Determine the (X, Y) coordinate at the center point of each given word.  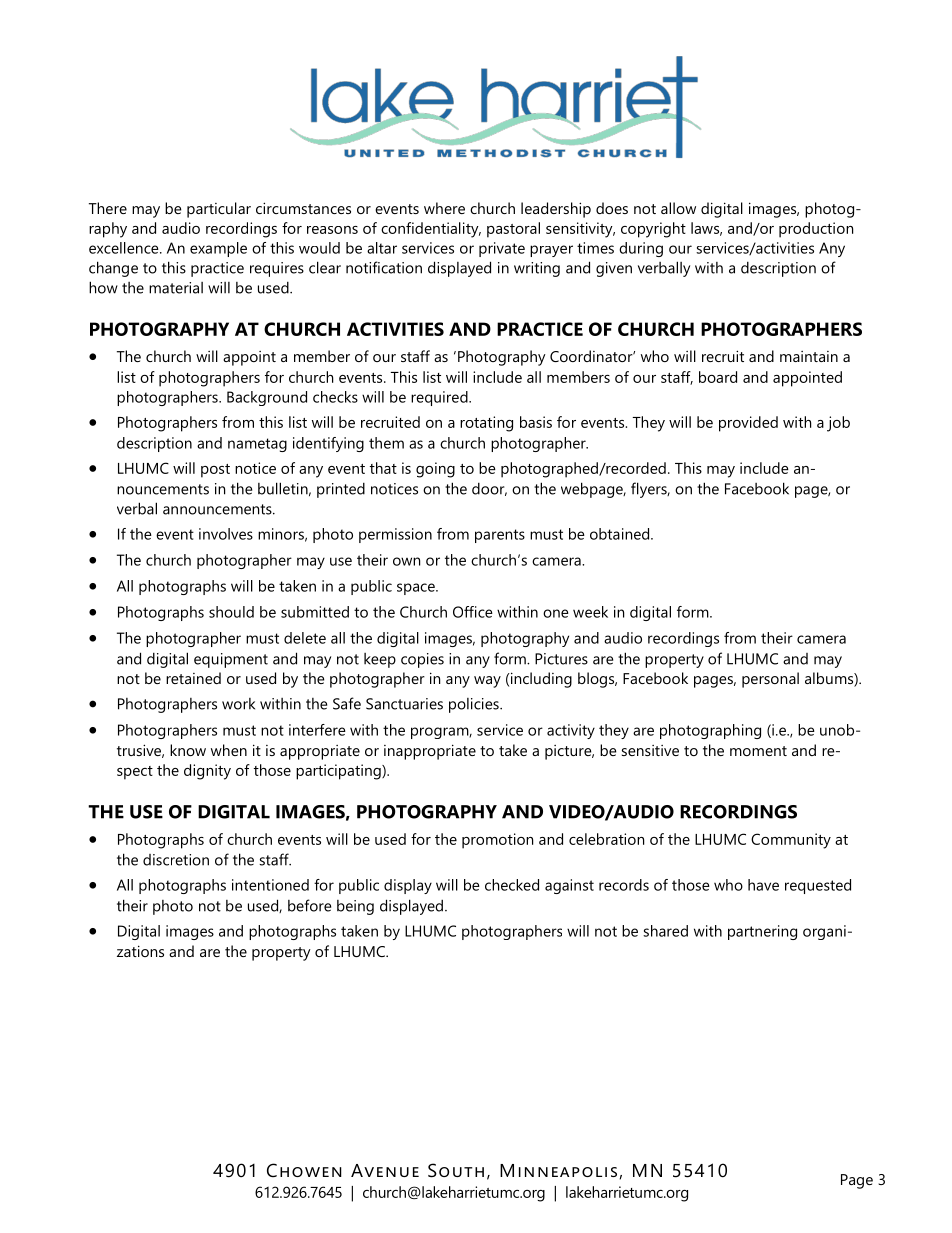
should (231, 612)
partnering (762, 932)
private (502, 249)
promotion (497, 841)
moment (758, 751)
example (218, 249)
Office (473, 612)
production (816, 230)
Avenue (385, 1170)
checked (512, 885)
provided (748, 424)
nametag (257, 445)
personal (770, 680)
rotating (486, 424)
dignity (207, 772)
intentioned (270, 885)
